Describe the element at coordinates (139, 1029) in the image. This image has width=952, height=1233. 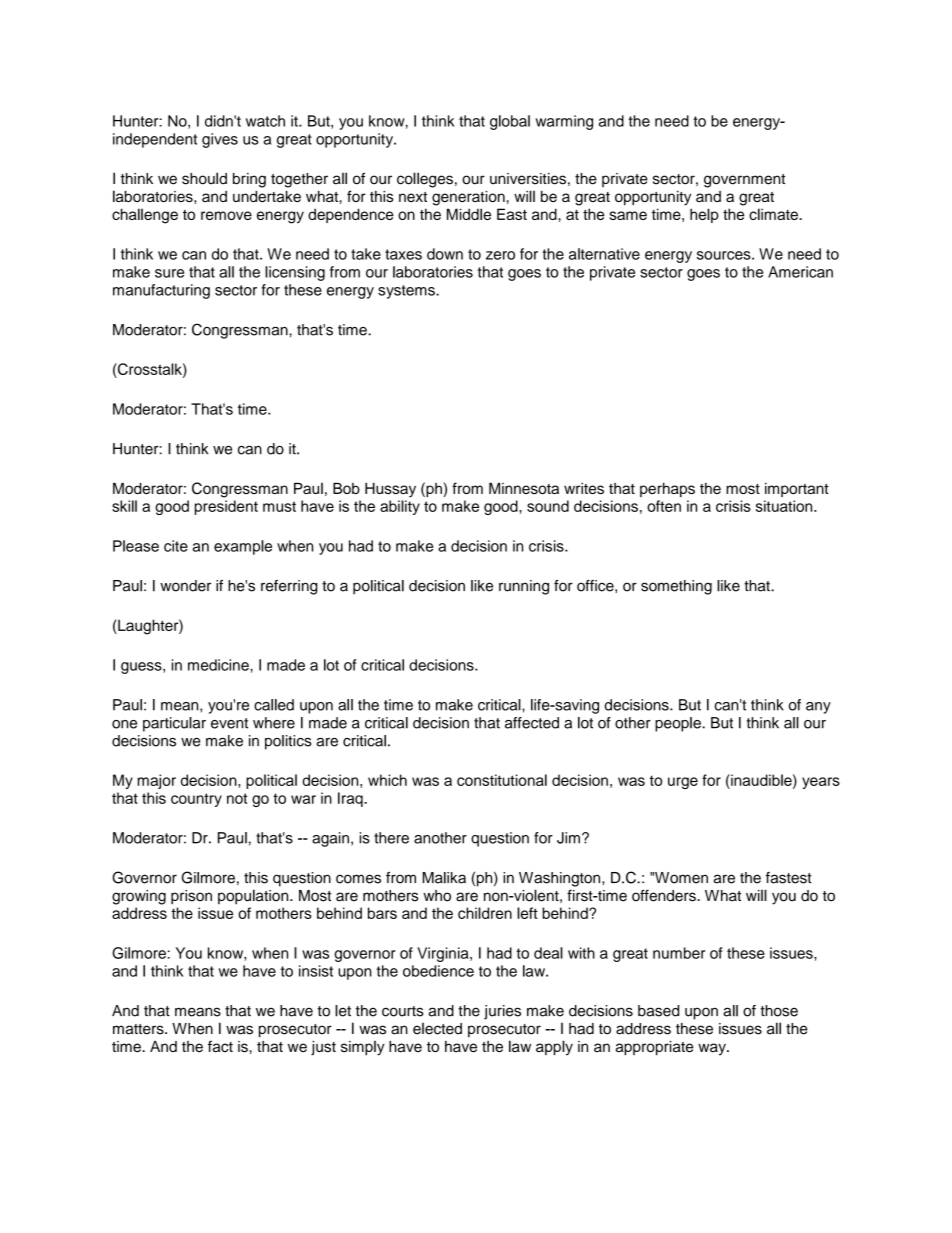
I see `matters` at that location.
